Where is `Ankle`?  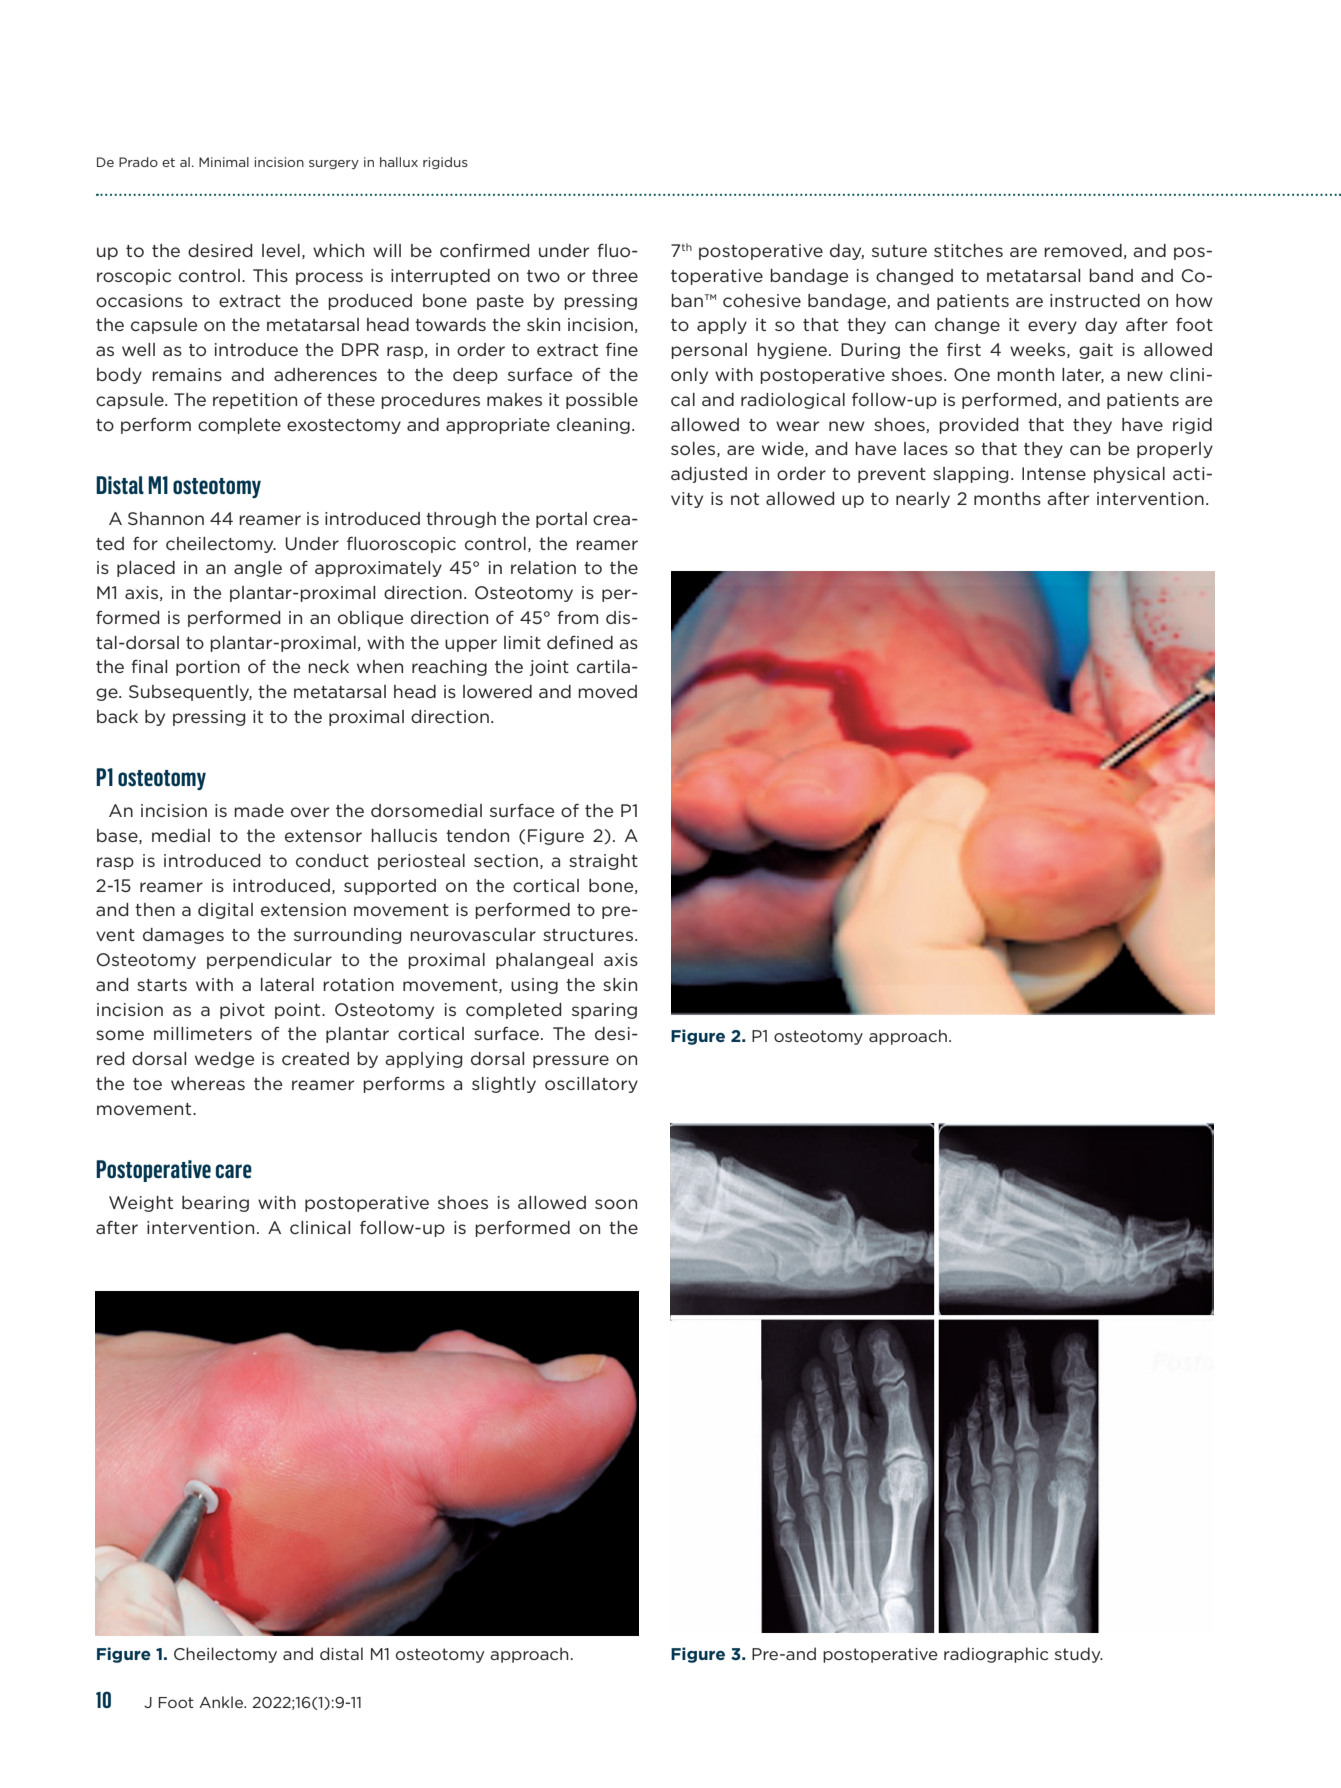 Ankle is located at coordinates (222, 1702).
